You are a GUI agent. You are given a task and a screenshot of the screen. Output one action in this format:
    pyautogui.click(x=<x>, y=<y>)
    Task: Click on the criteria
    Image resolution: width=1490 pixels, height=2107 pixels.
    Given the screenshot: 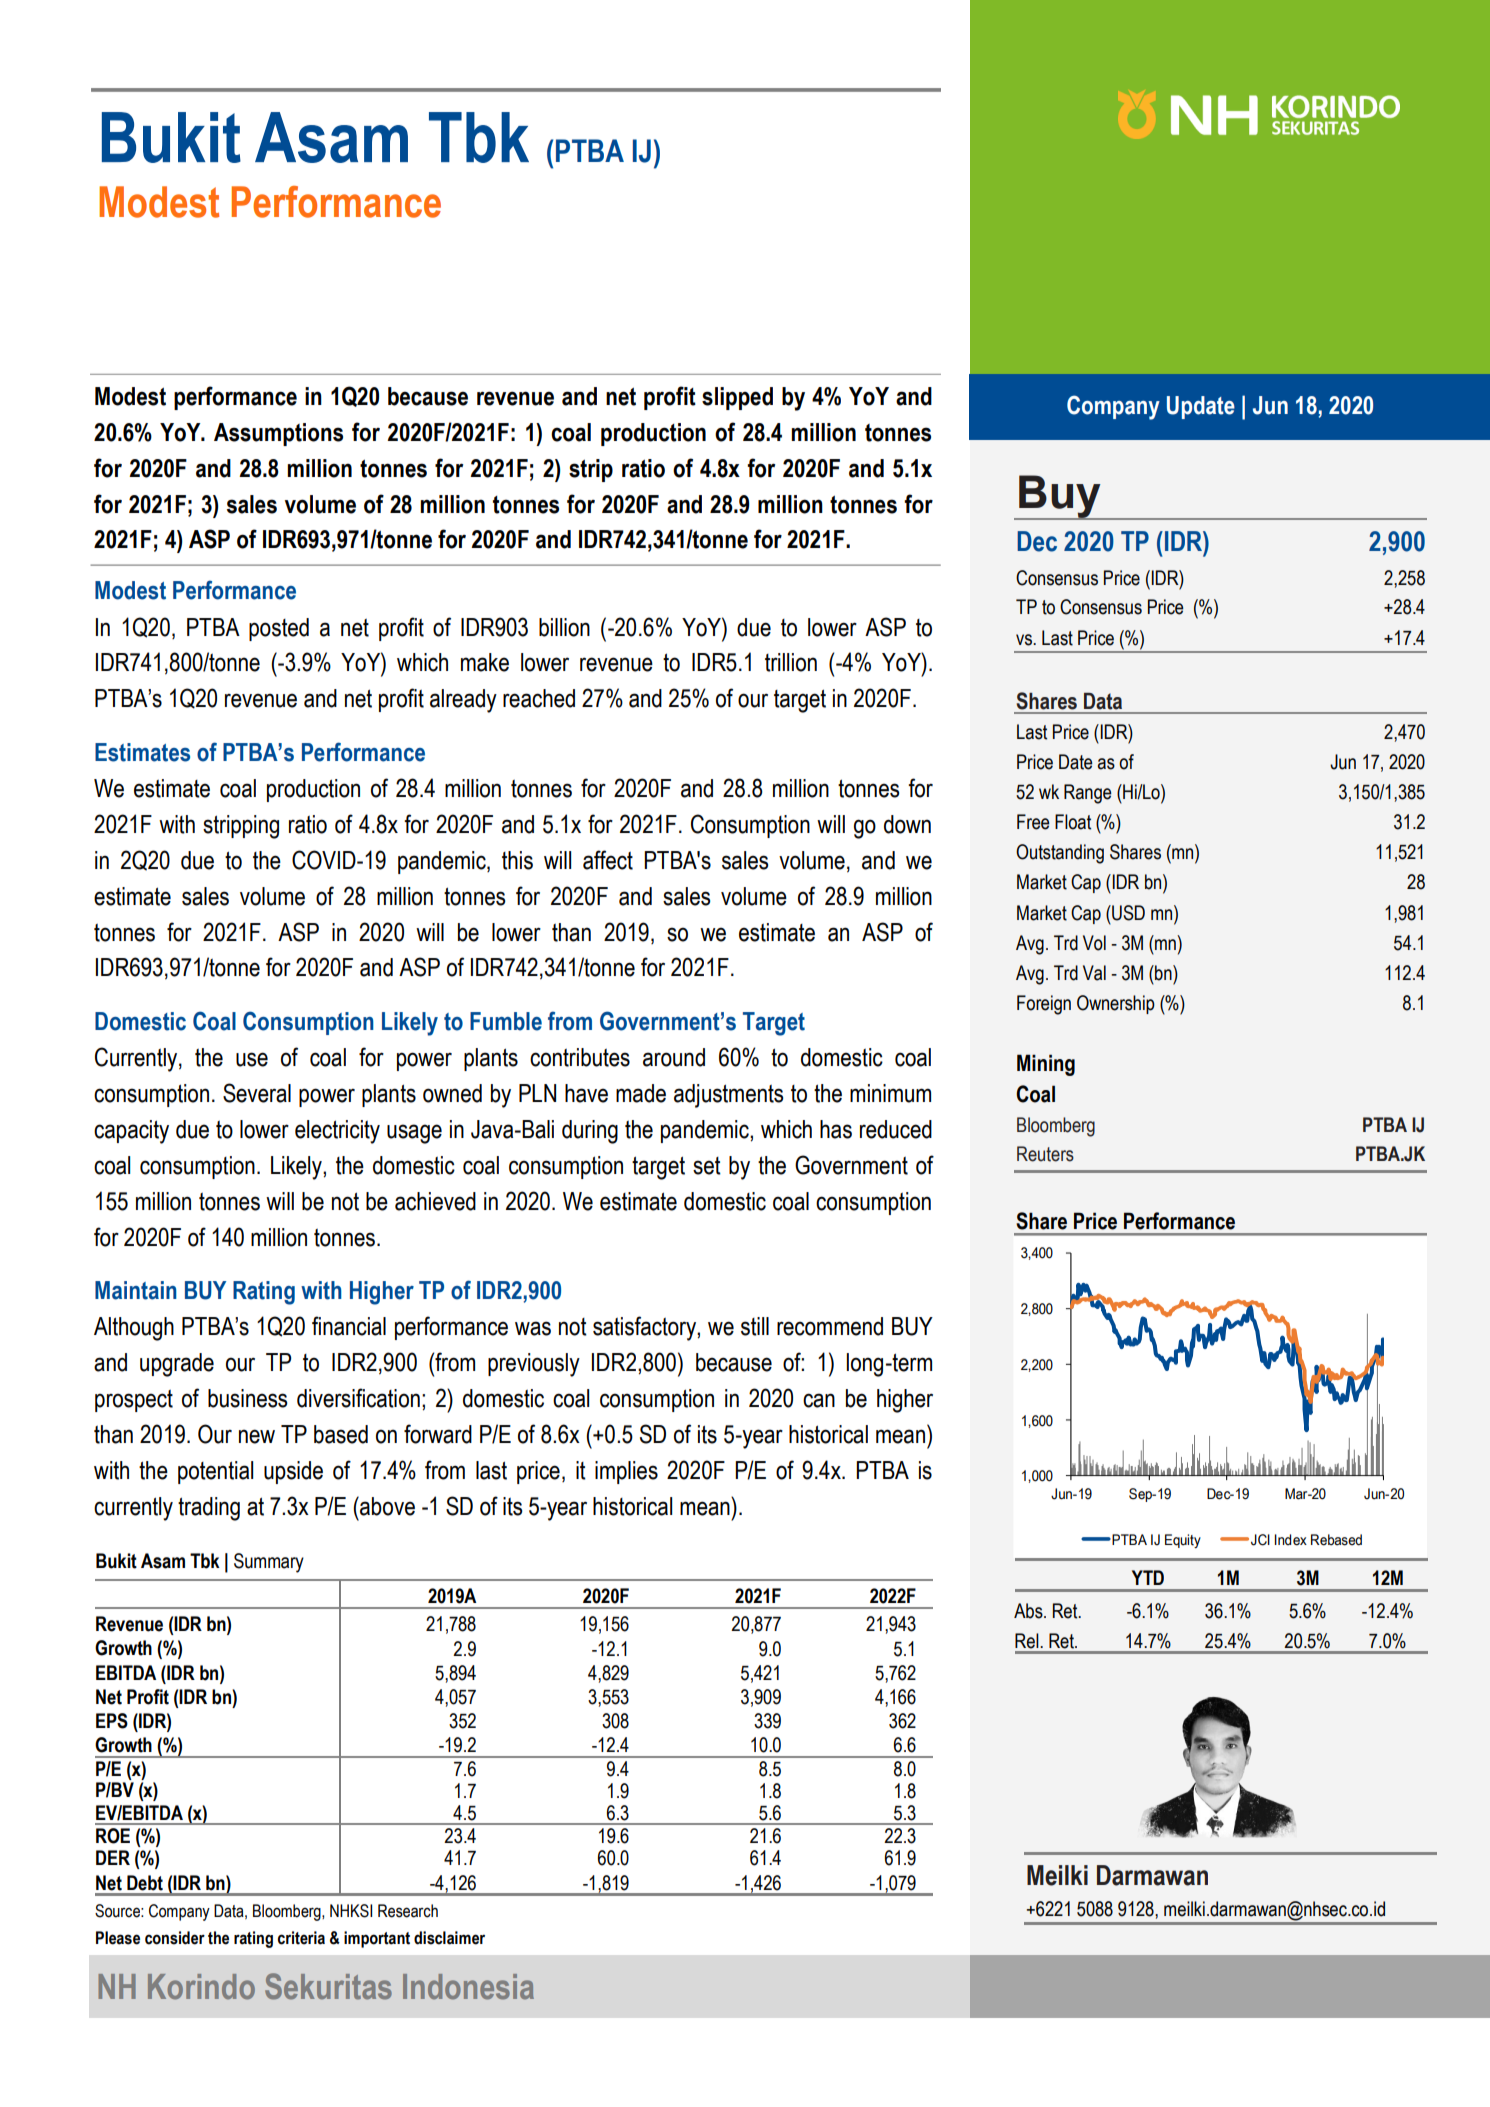 What is the action you would take?
    pyautogui.click(x=301, y=1938)
